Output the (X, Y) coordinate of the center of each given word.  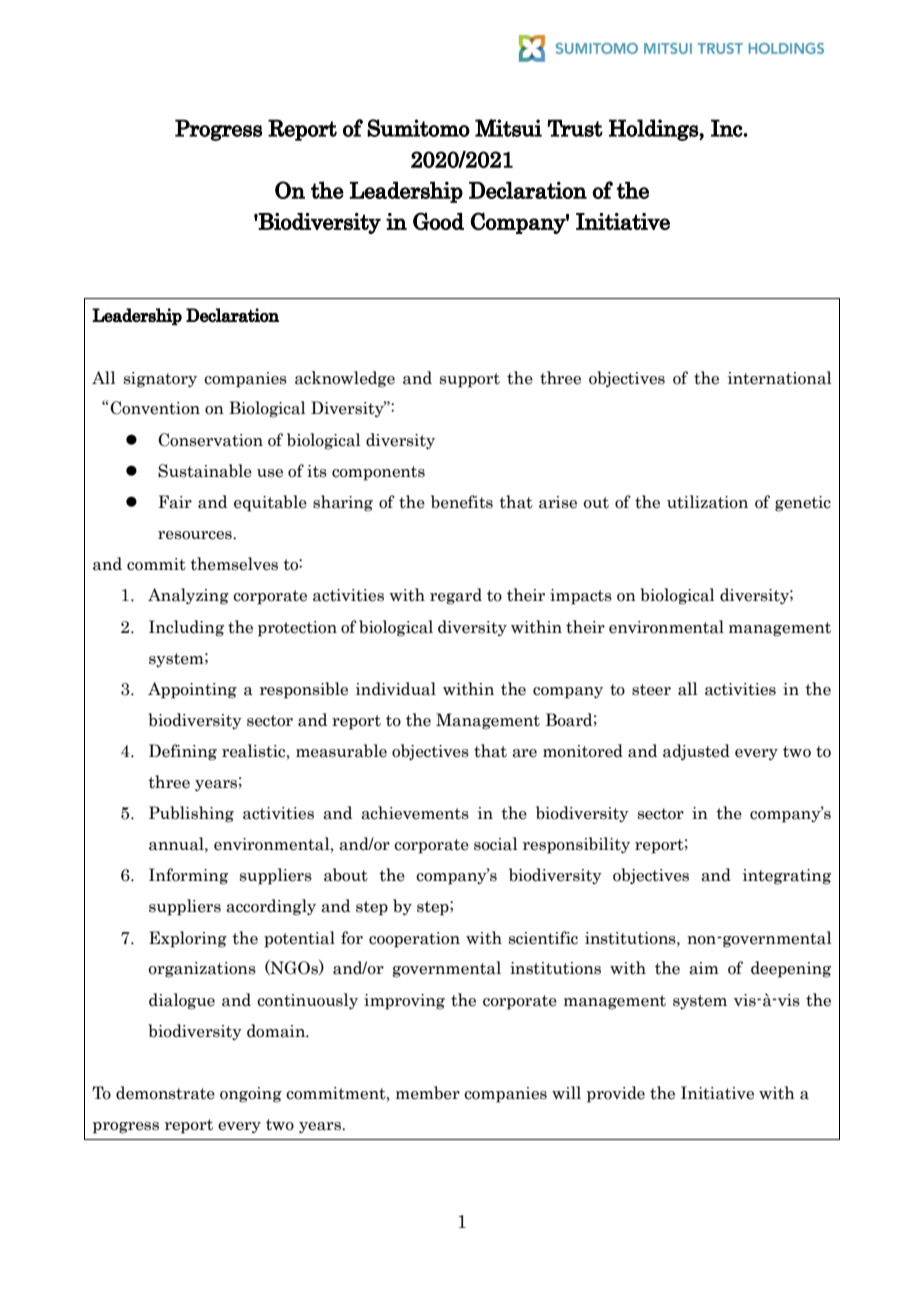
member (428, 1093)
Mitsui (508, 128)
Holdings (654, 130)
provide (616, 1094)
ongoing (251, 1095)
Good (438, 221)
